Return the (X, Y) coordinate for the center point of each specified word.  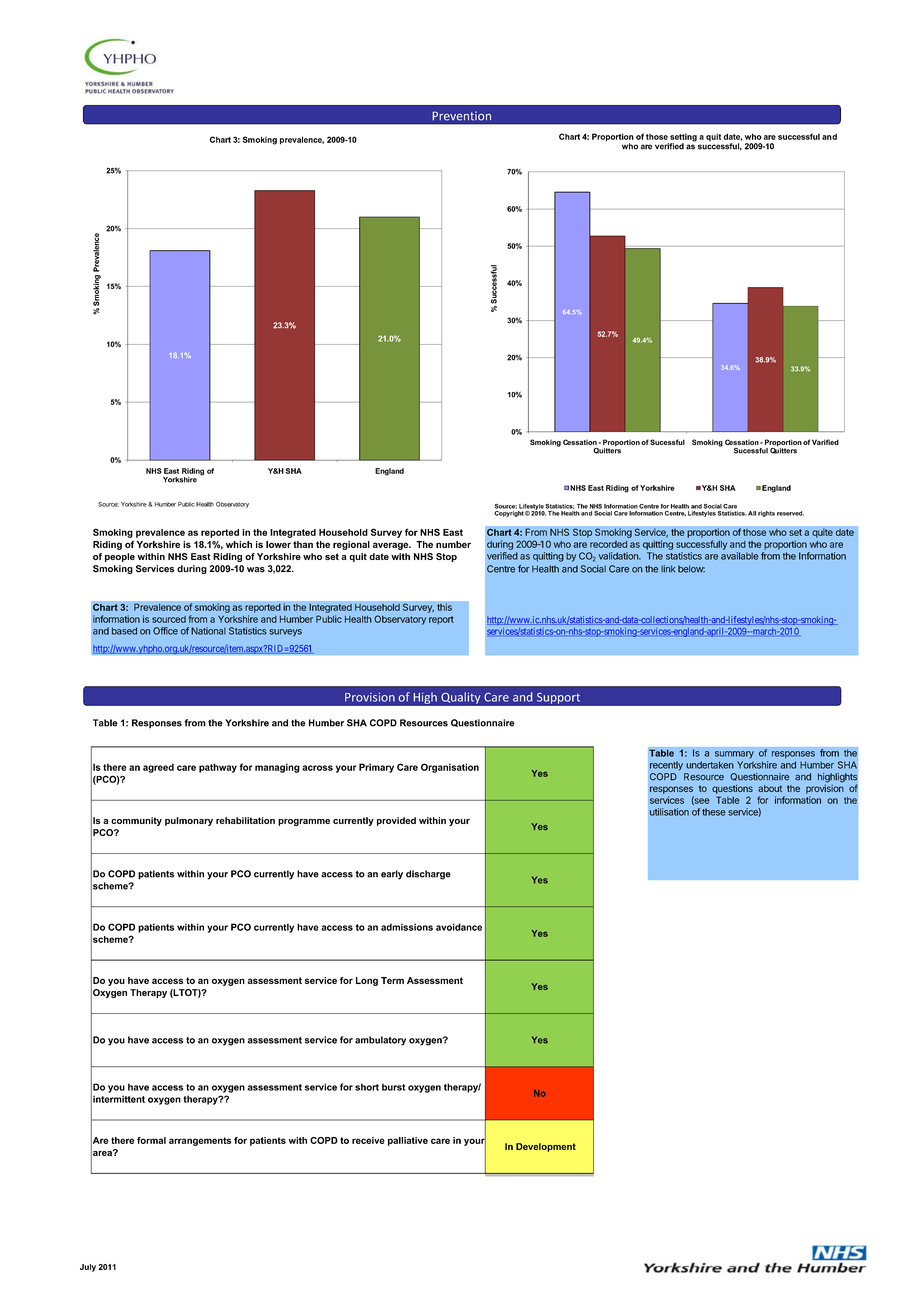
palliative (408, 1141)
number (453, 544)
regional (351, 545)
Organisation (450, 768)
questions (732, 789)
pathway (218, 768)
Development (546, 1147)
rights (766, 514)
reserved (790, 513)
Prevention (461, 116)
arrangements (200, 1141)
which (239, 544)
